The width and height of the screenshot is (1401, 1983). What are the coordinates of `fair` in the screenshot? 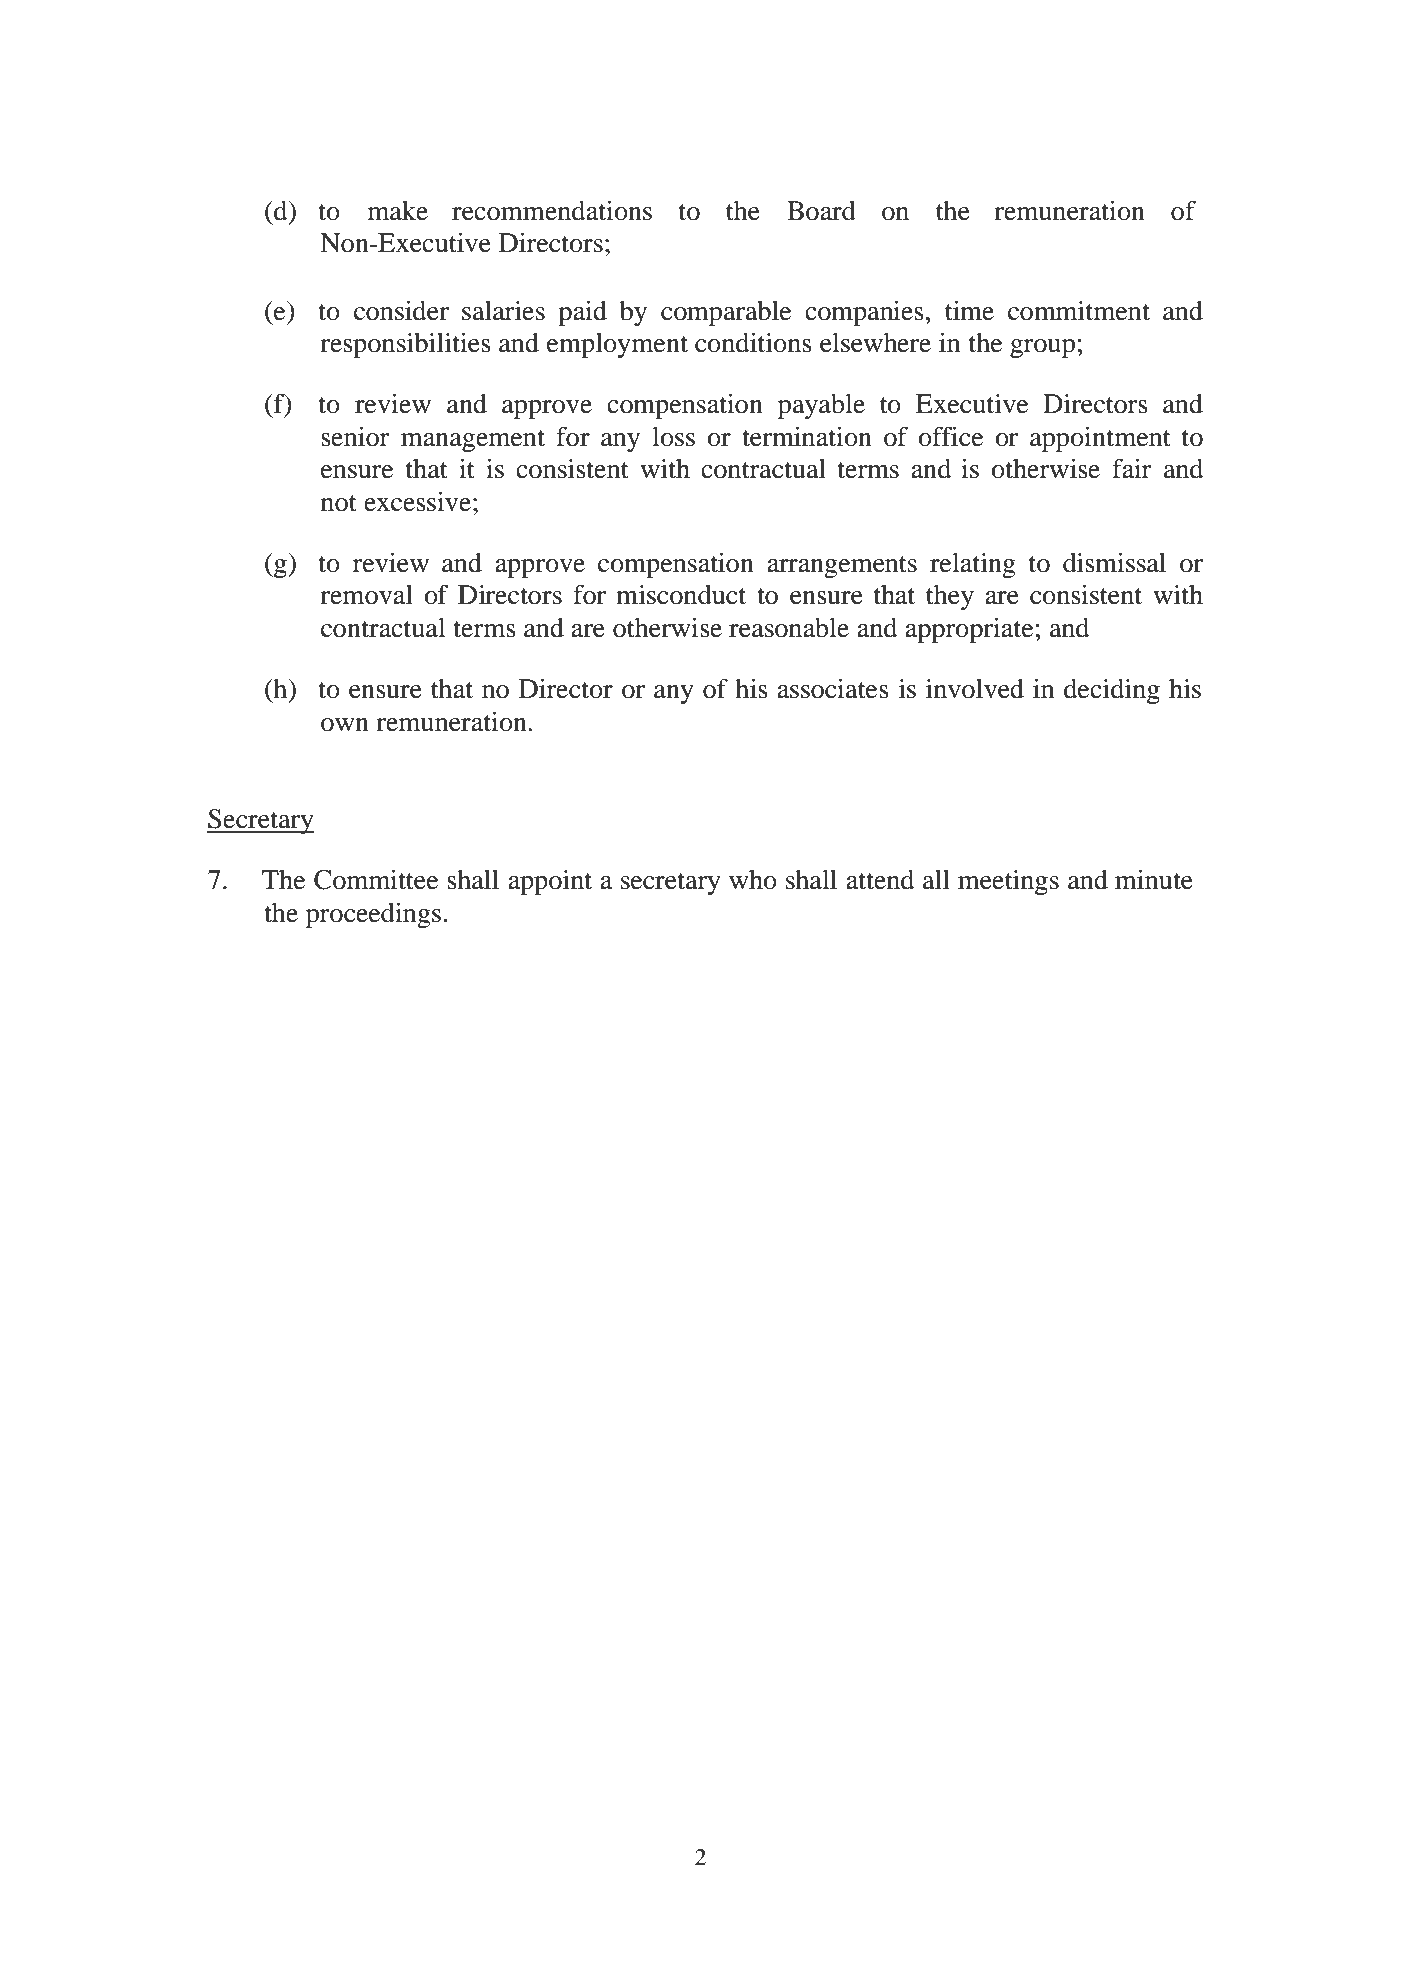 It's located at (1132, 468).
